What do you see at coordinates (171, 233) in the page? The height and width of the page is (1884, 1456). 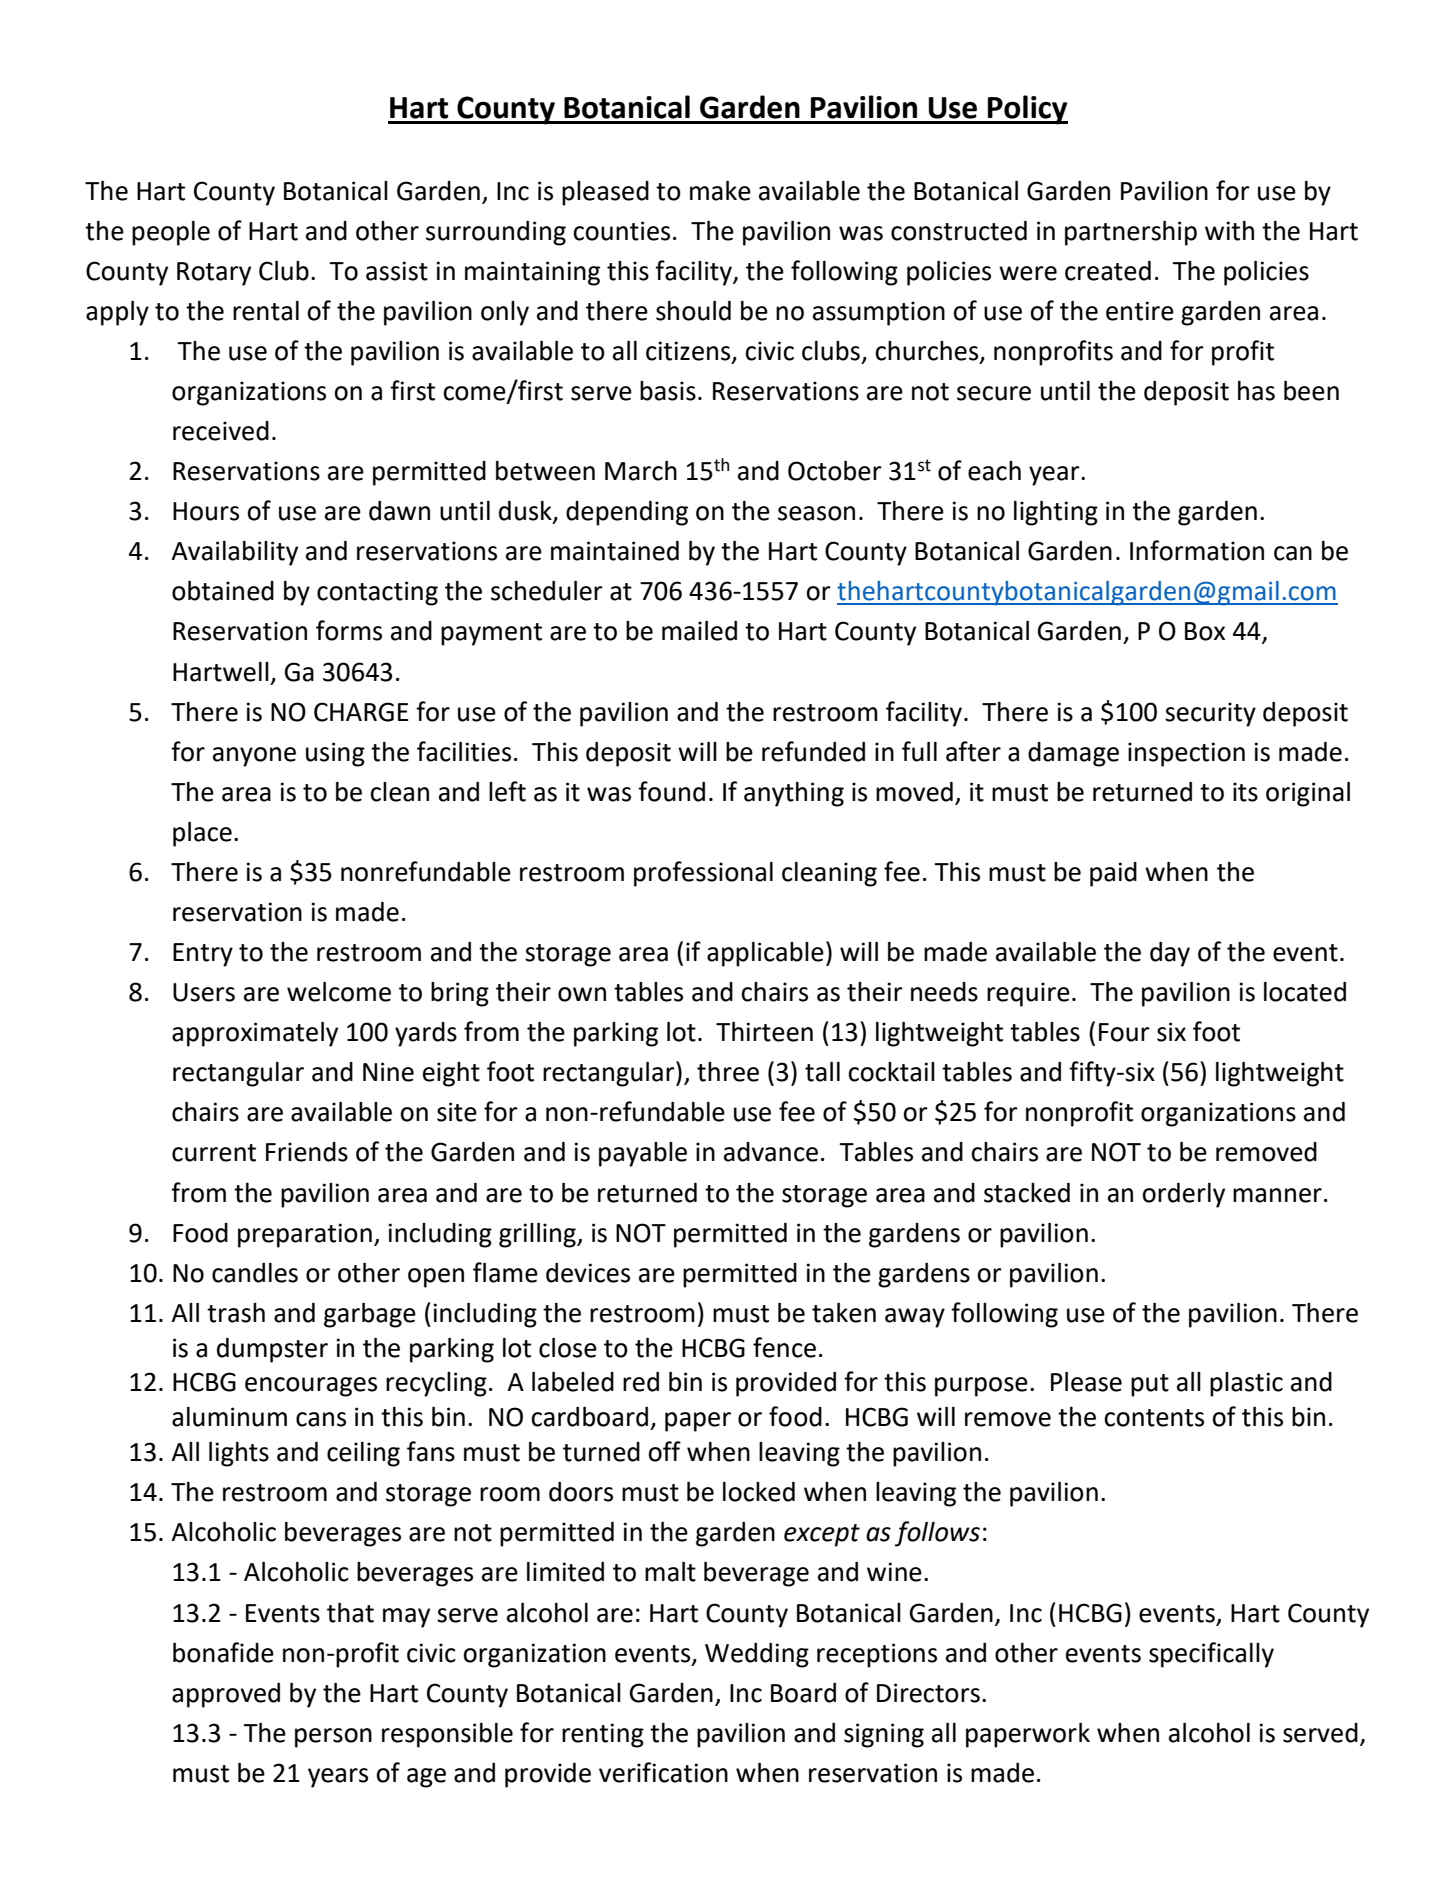 I see `people` at bounding box center [171, 233].
